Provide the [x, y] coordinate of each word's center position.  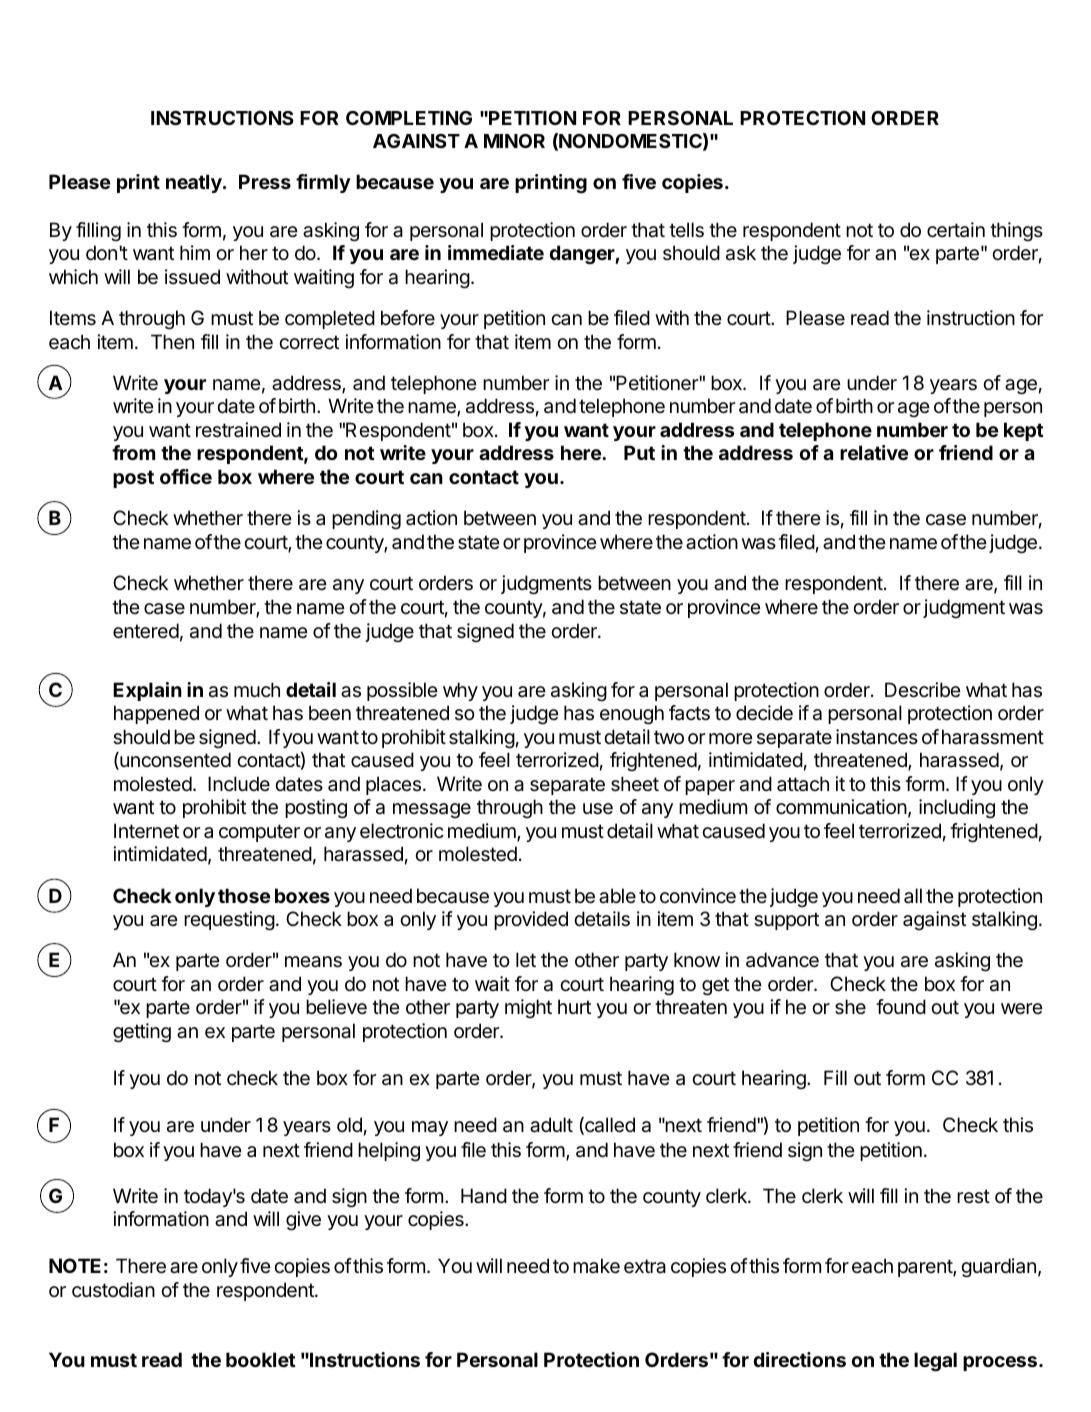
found [901, 1006]
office [186, 476]
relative [874, 452]
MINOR [514, 141]
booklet [261, 1359]
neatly [195, 183]
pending [366, 520]
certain [956, 230]
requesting [229, 921]
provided [531, 920]
